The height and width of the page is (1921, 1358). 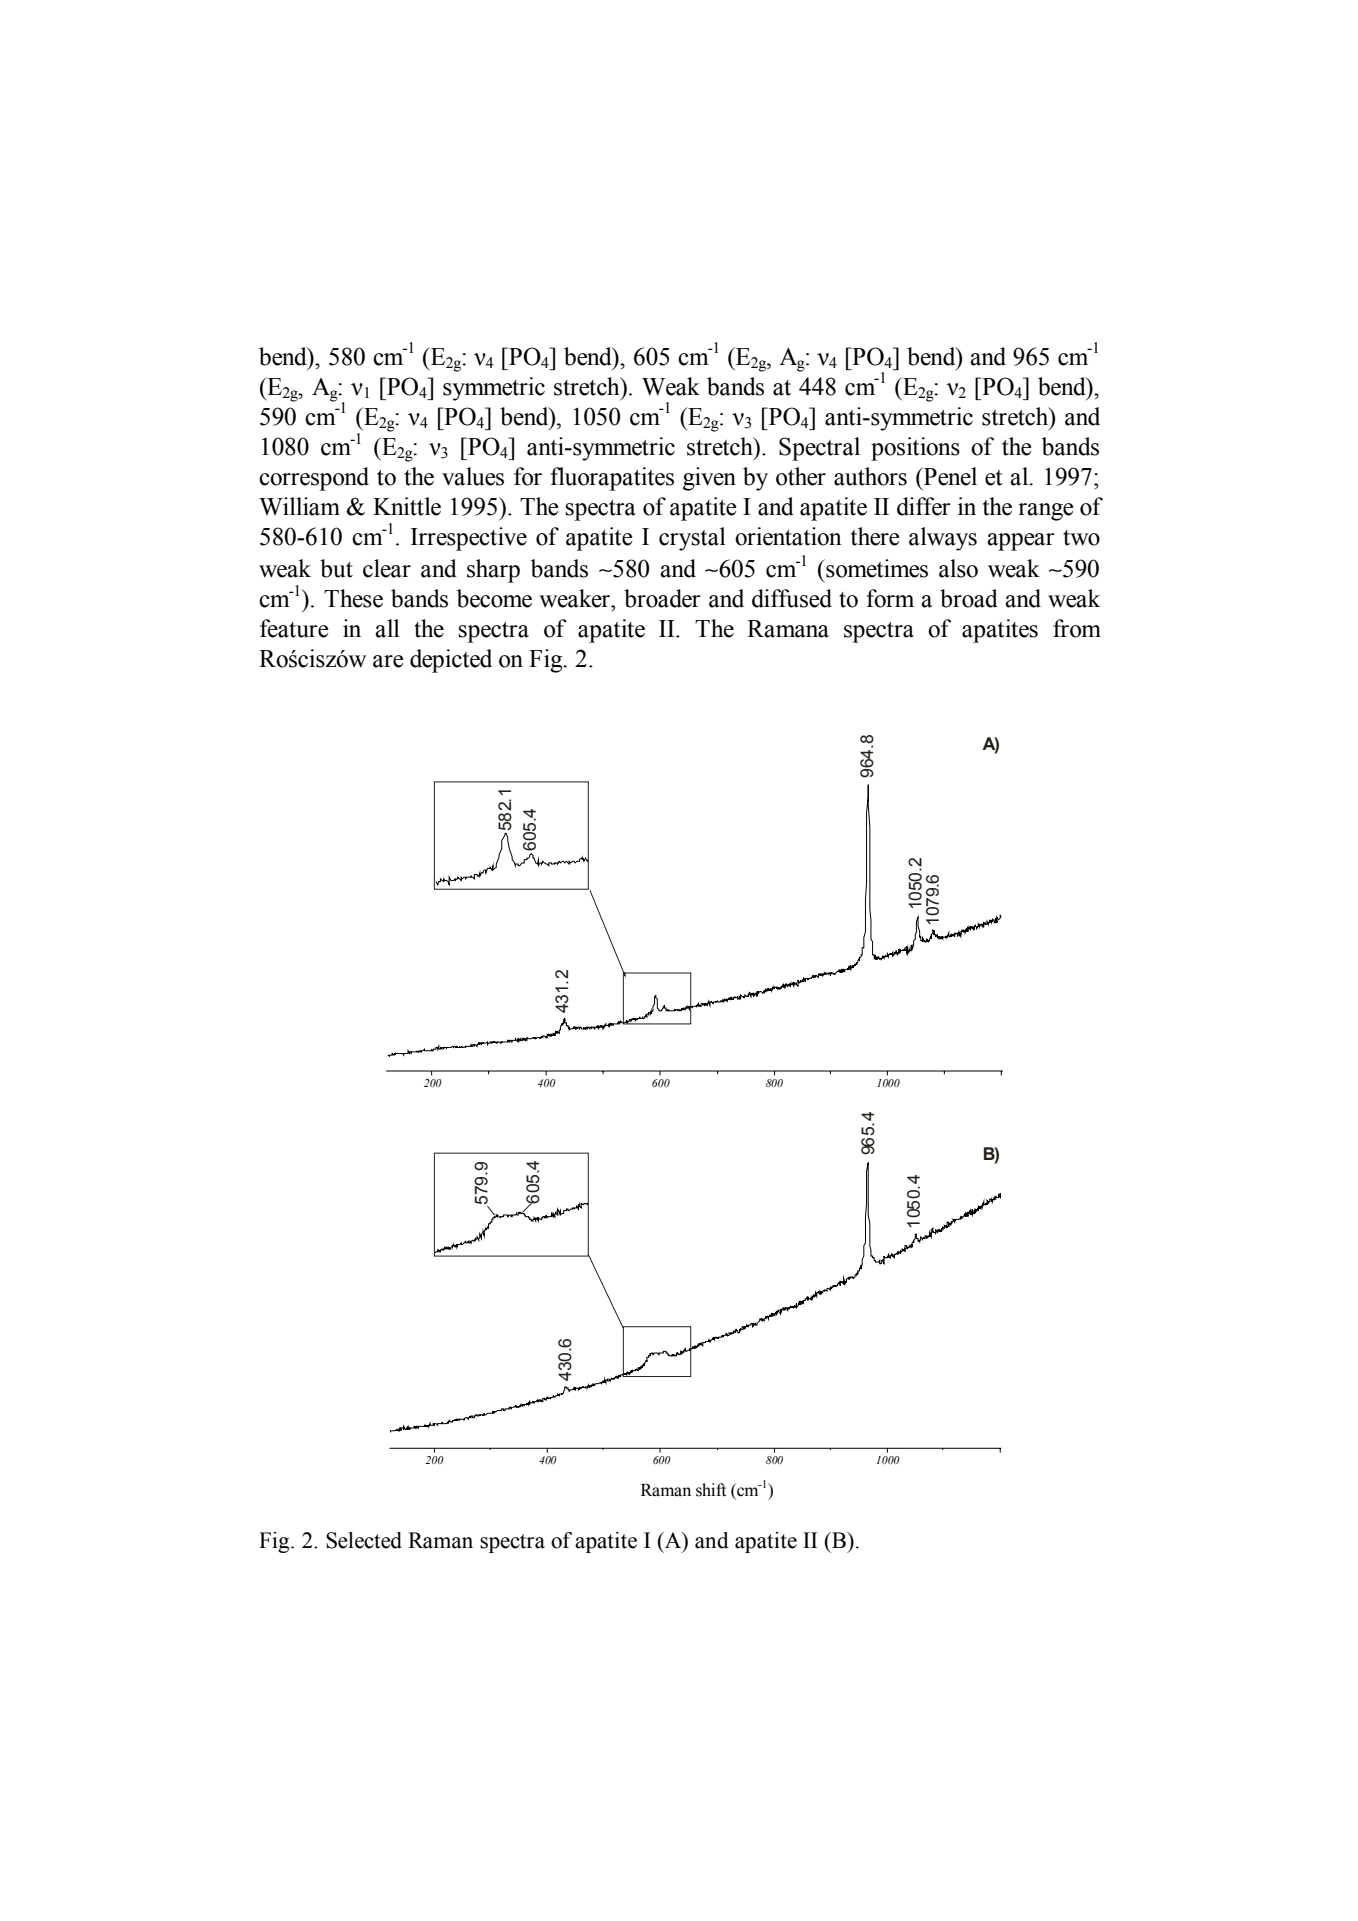 What do you see at coordinates (711, 1490) in the page?
I see `shift` at bounding box center [711, 1490].
